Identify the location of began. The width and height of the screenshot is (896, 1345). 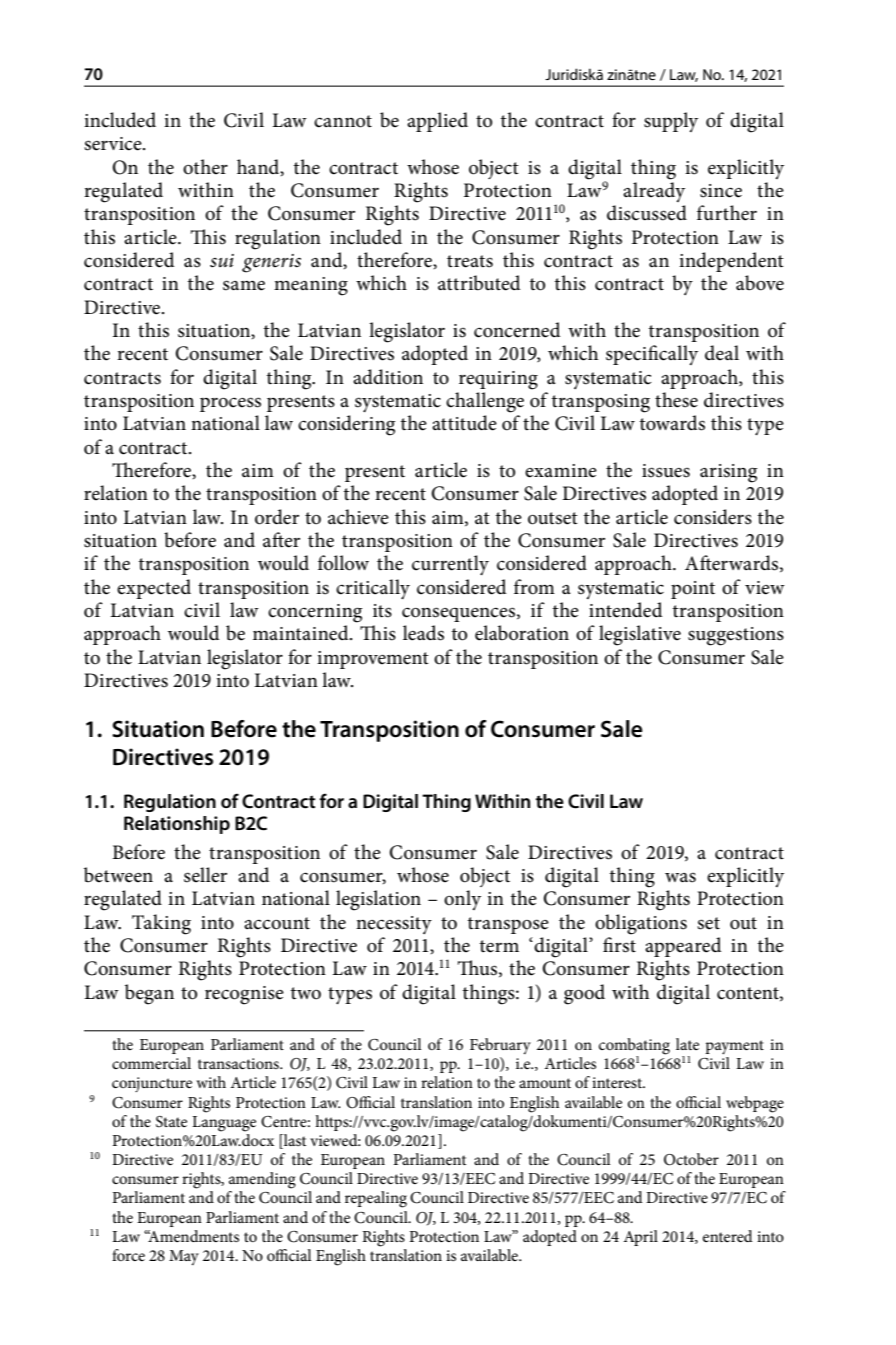
(149, 994).
